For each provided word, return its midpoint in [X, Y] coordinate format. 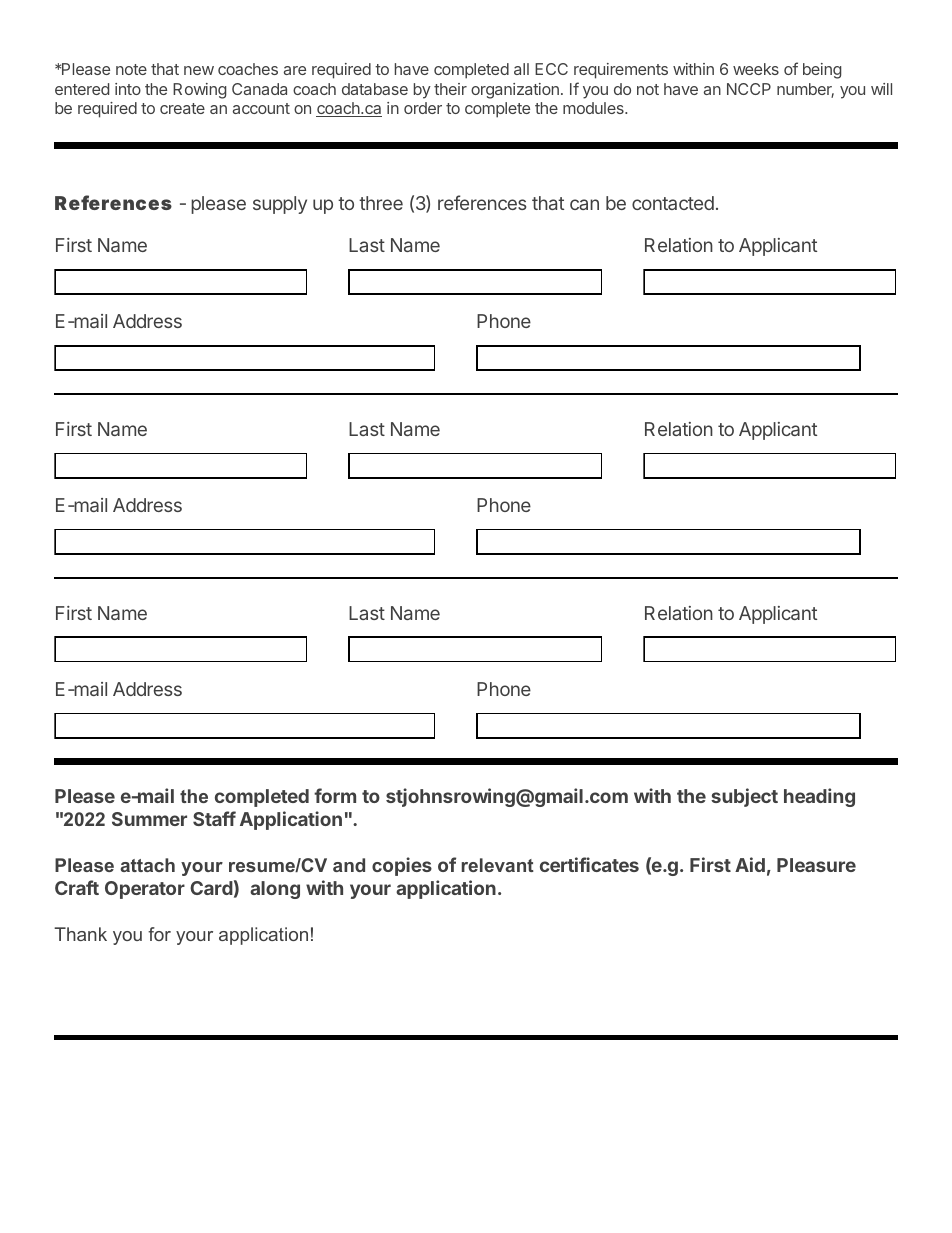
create [182, 108]
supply [280, 205]
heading [819, 797]
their [450, 89]
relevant [498, 865]
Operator [145, 890]
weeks [756, 69]
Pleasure [816, 865]
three [381, 203]
